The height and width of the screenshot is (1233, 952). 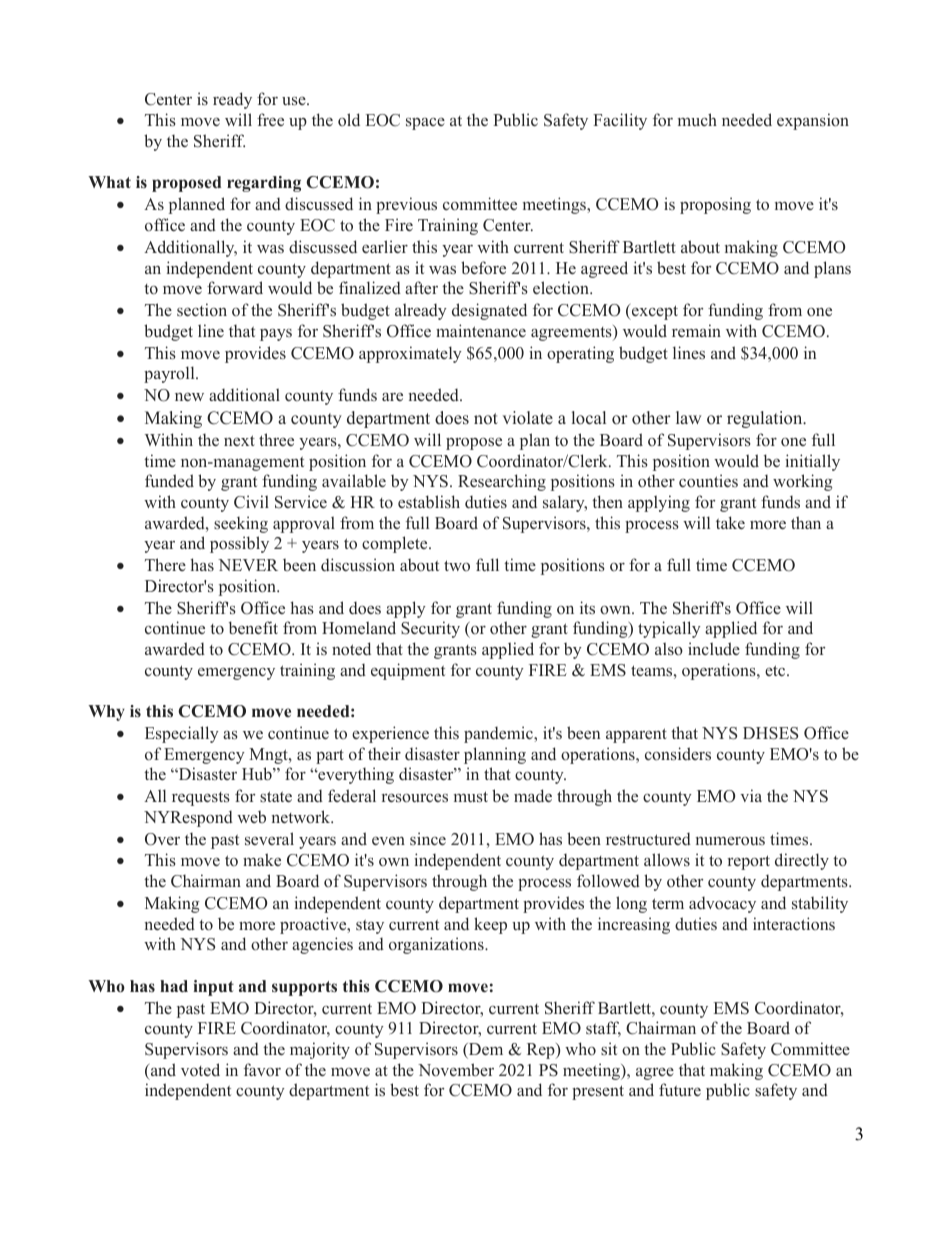 I want to click on free, so click(x=270, y=119).
